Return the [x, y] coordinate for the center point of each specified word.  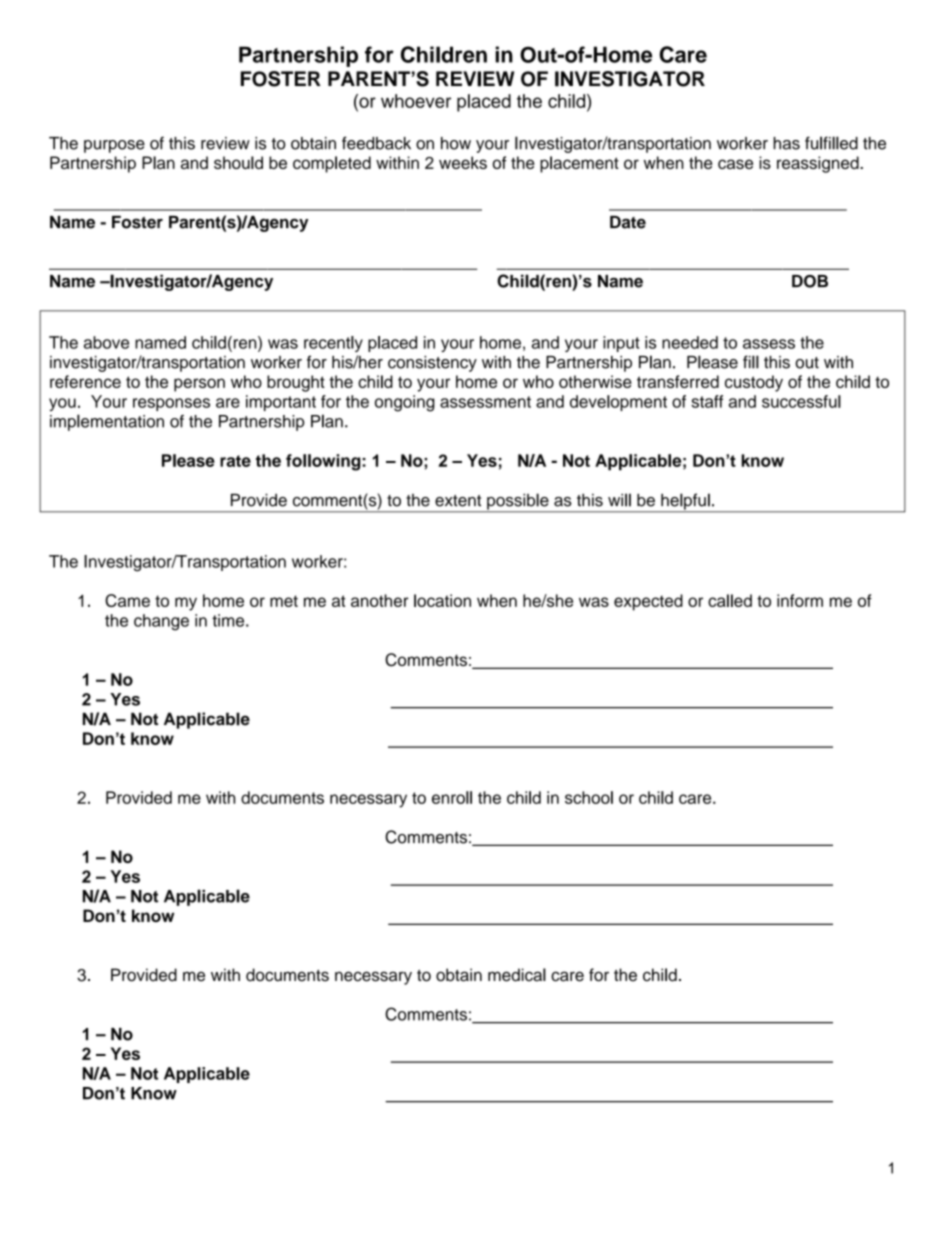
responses [171, 404]
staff [707, 401]
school [589, 797]
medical [517, 975]
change [161, 622]
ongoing [405, 403]
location [442, 600]
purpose [114, 146]
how [456, 143]
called [730, 600]
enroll [452, 797]
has [786, 143]
